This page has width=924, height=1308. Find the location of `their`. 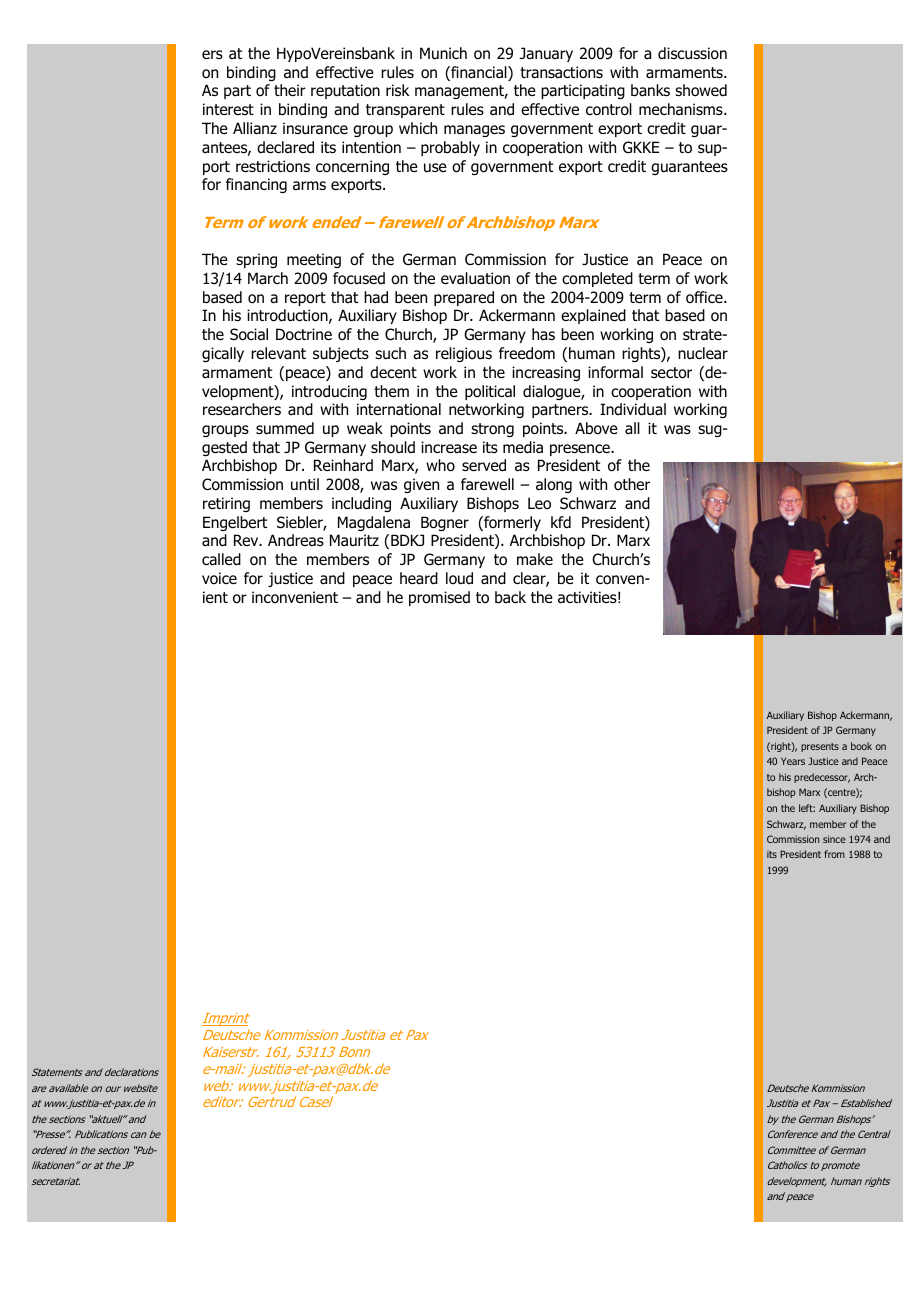

their is located at coordinates (290, 90).
